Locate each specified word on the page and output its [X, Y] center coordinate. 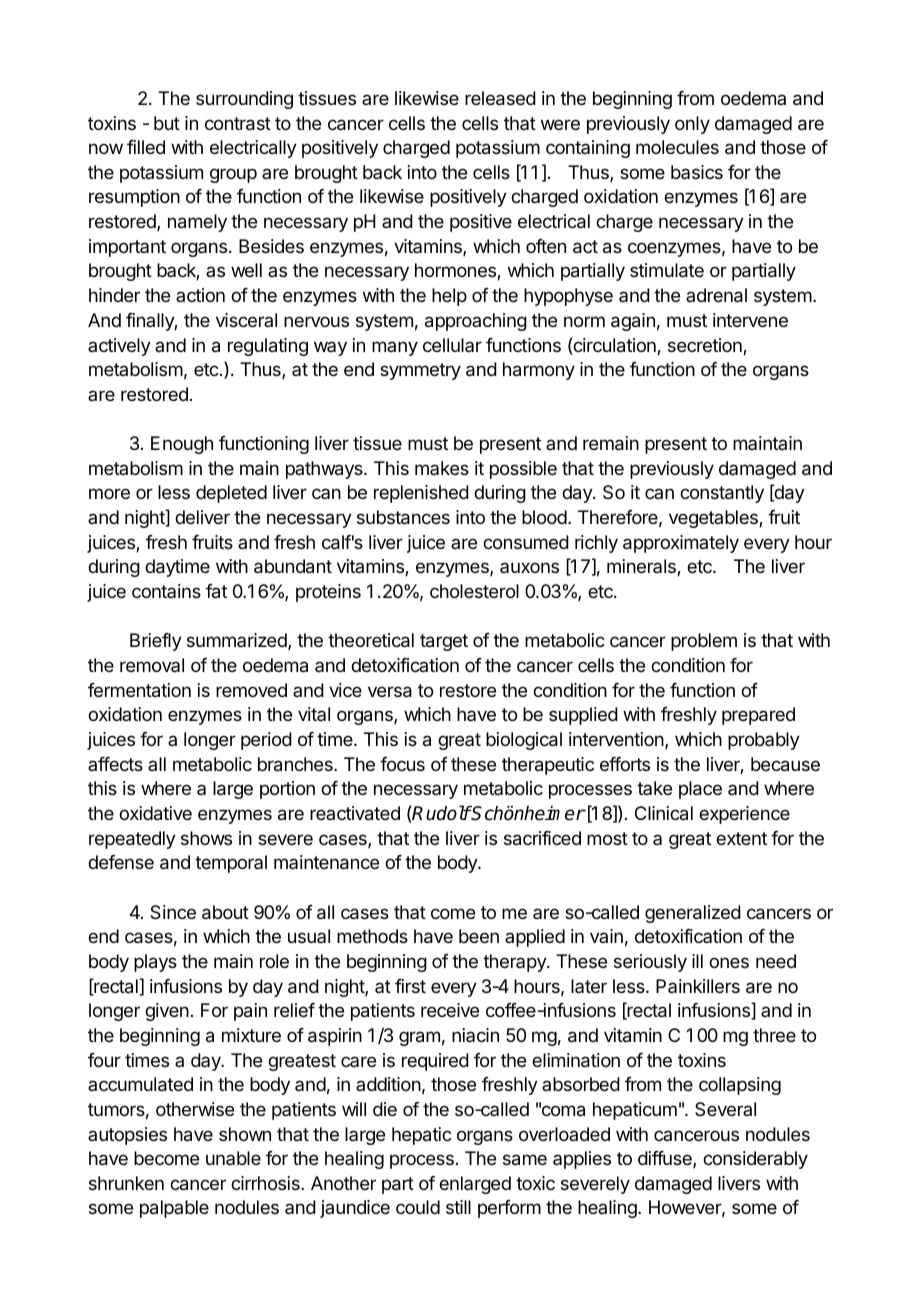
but [167, 123]
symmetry [420, 371]
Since [173, 912]
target [444, 642]
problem [704, 642]
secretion [706, 346]
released [500, 98]
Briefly [156, 642]
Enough [182, 445]
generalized [693, 914]
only [692, 125]
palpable [174, 1209]
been [479, 936]
